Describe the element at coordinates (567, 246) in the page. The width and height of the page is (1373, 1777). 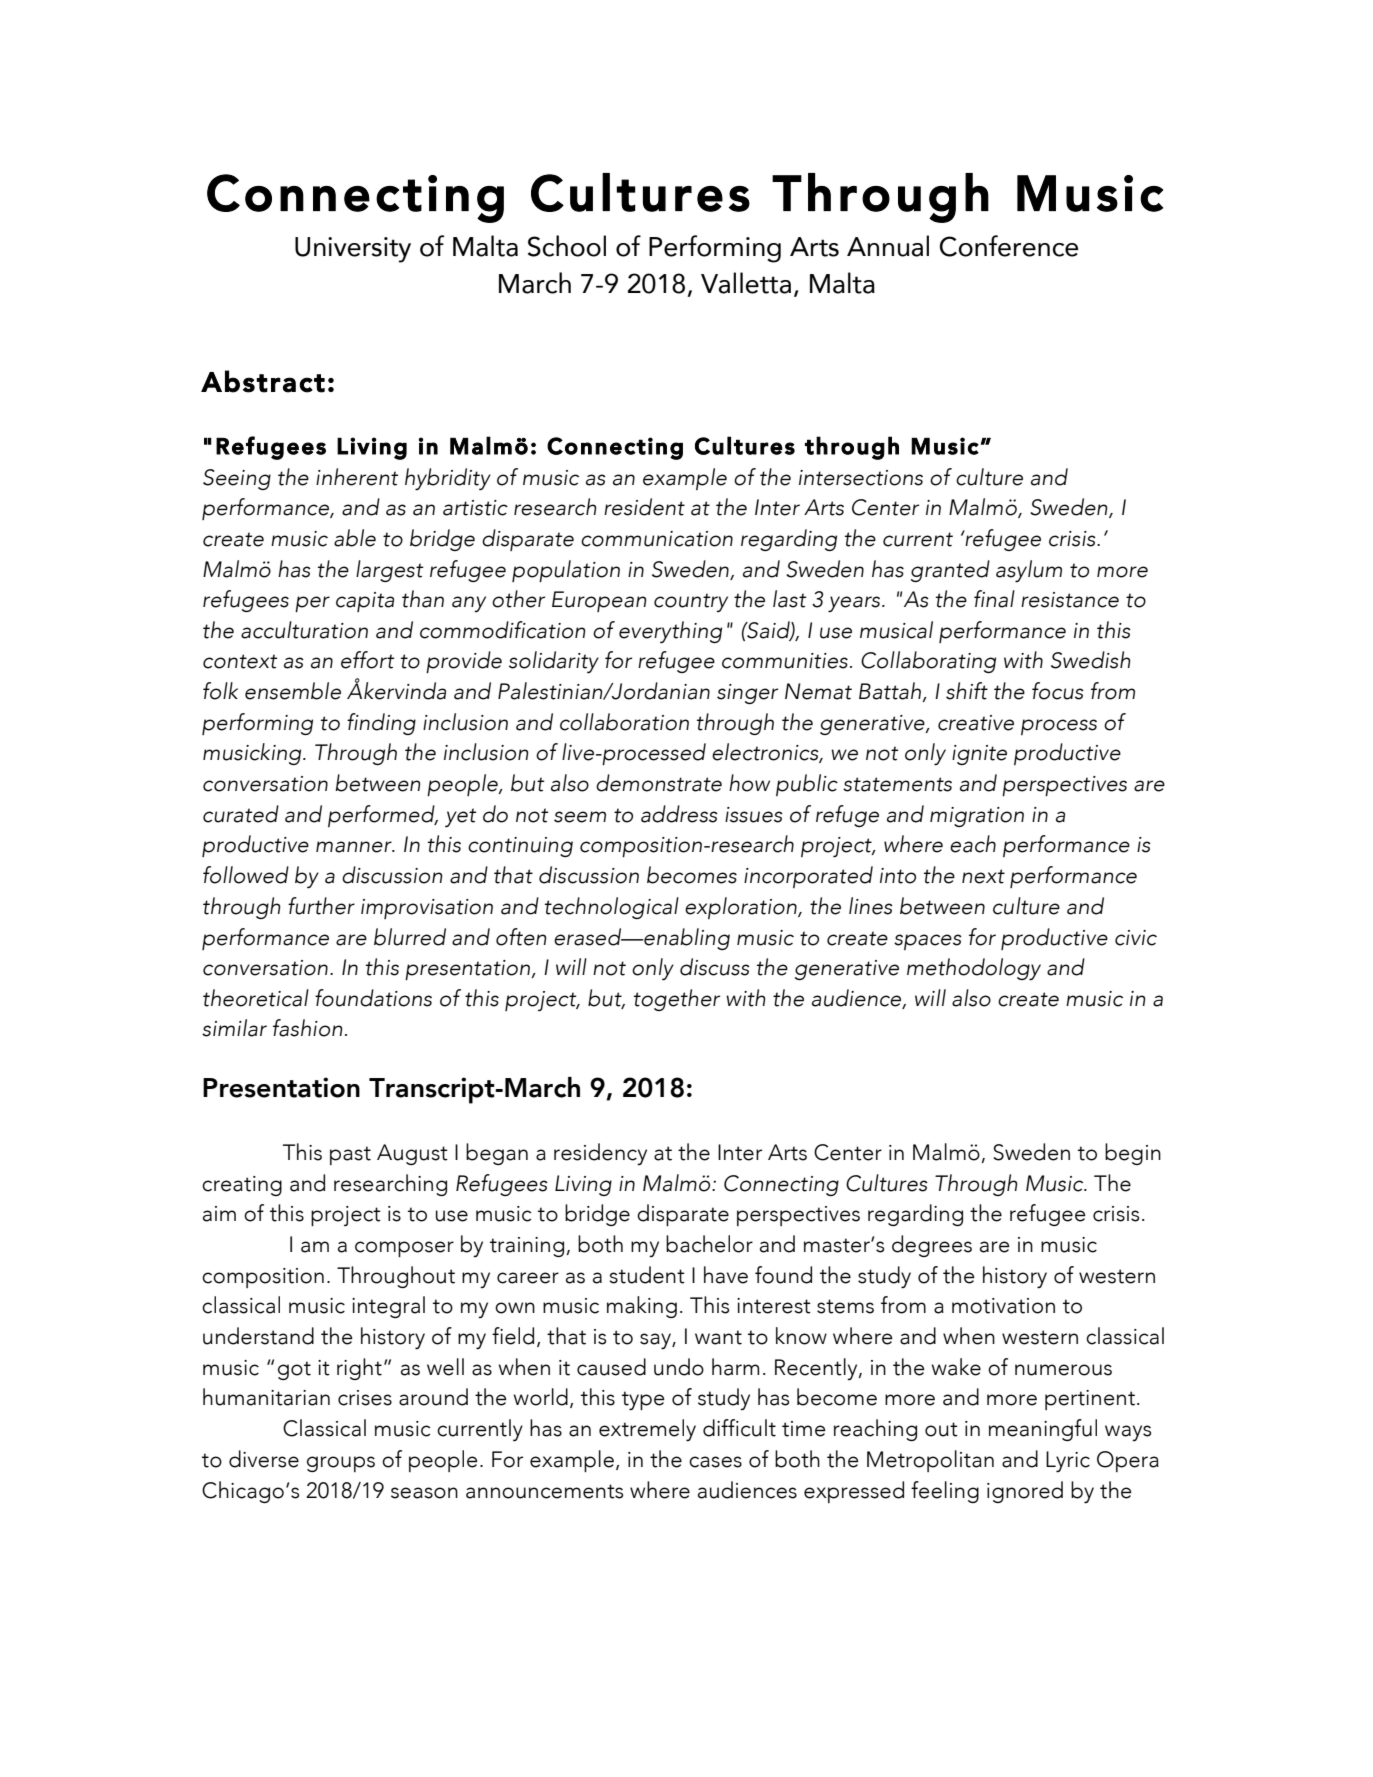
I see `School` at that location.
